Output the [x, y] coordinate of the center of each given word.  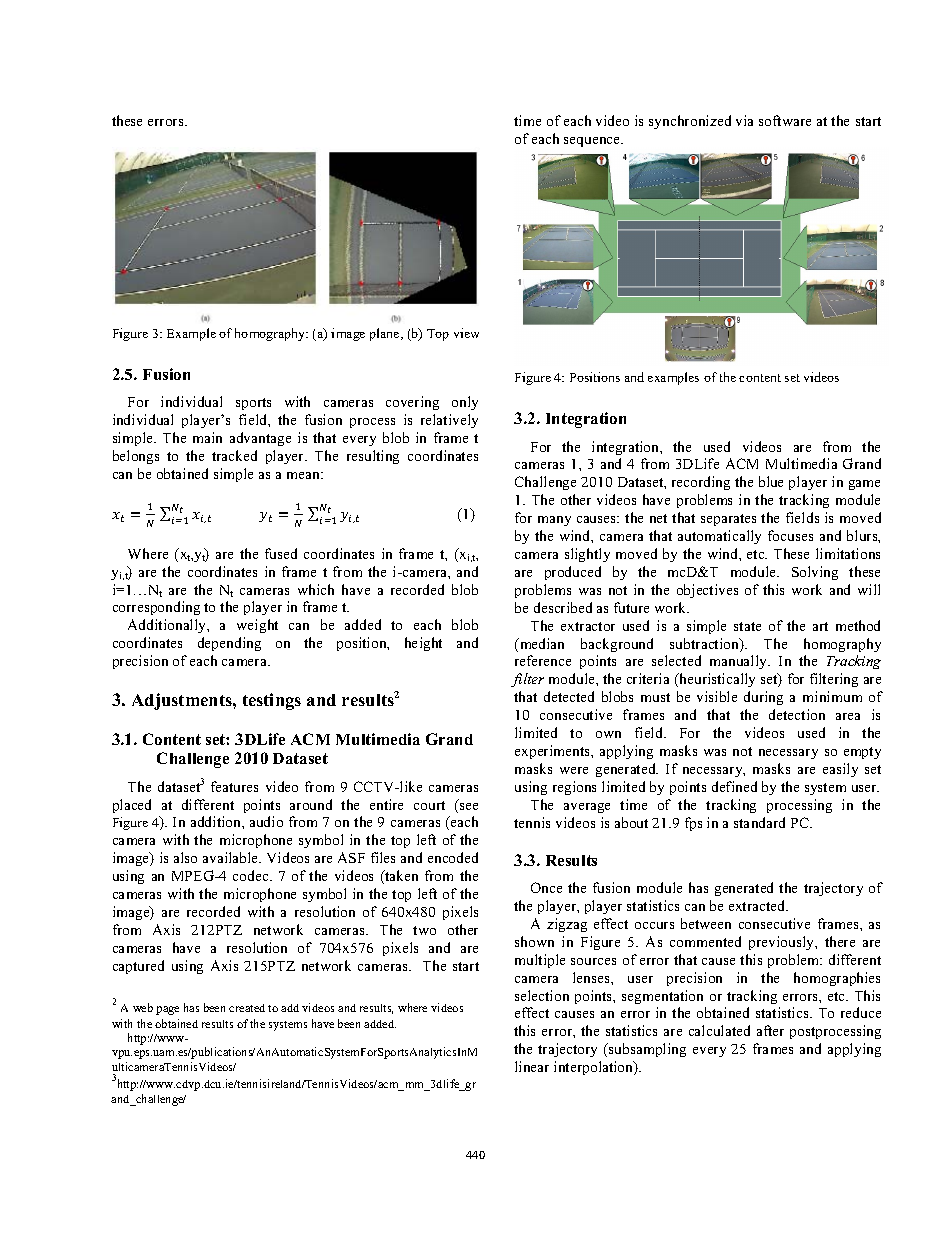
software [785, 120]
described [563, 607]
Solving [815, 573]
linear [532, 1066]
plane [386, 334]
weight [257, 626]
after [770, 1030]
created [247, 1008]
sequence [593, 142]
